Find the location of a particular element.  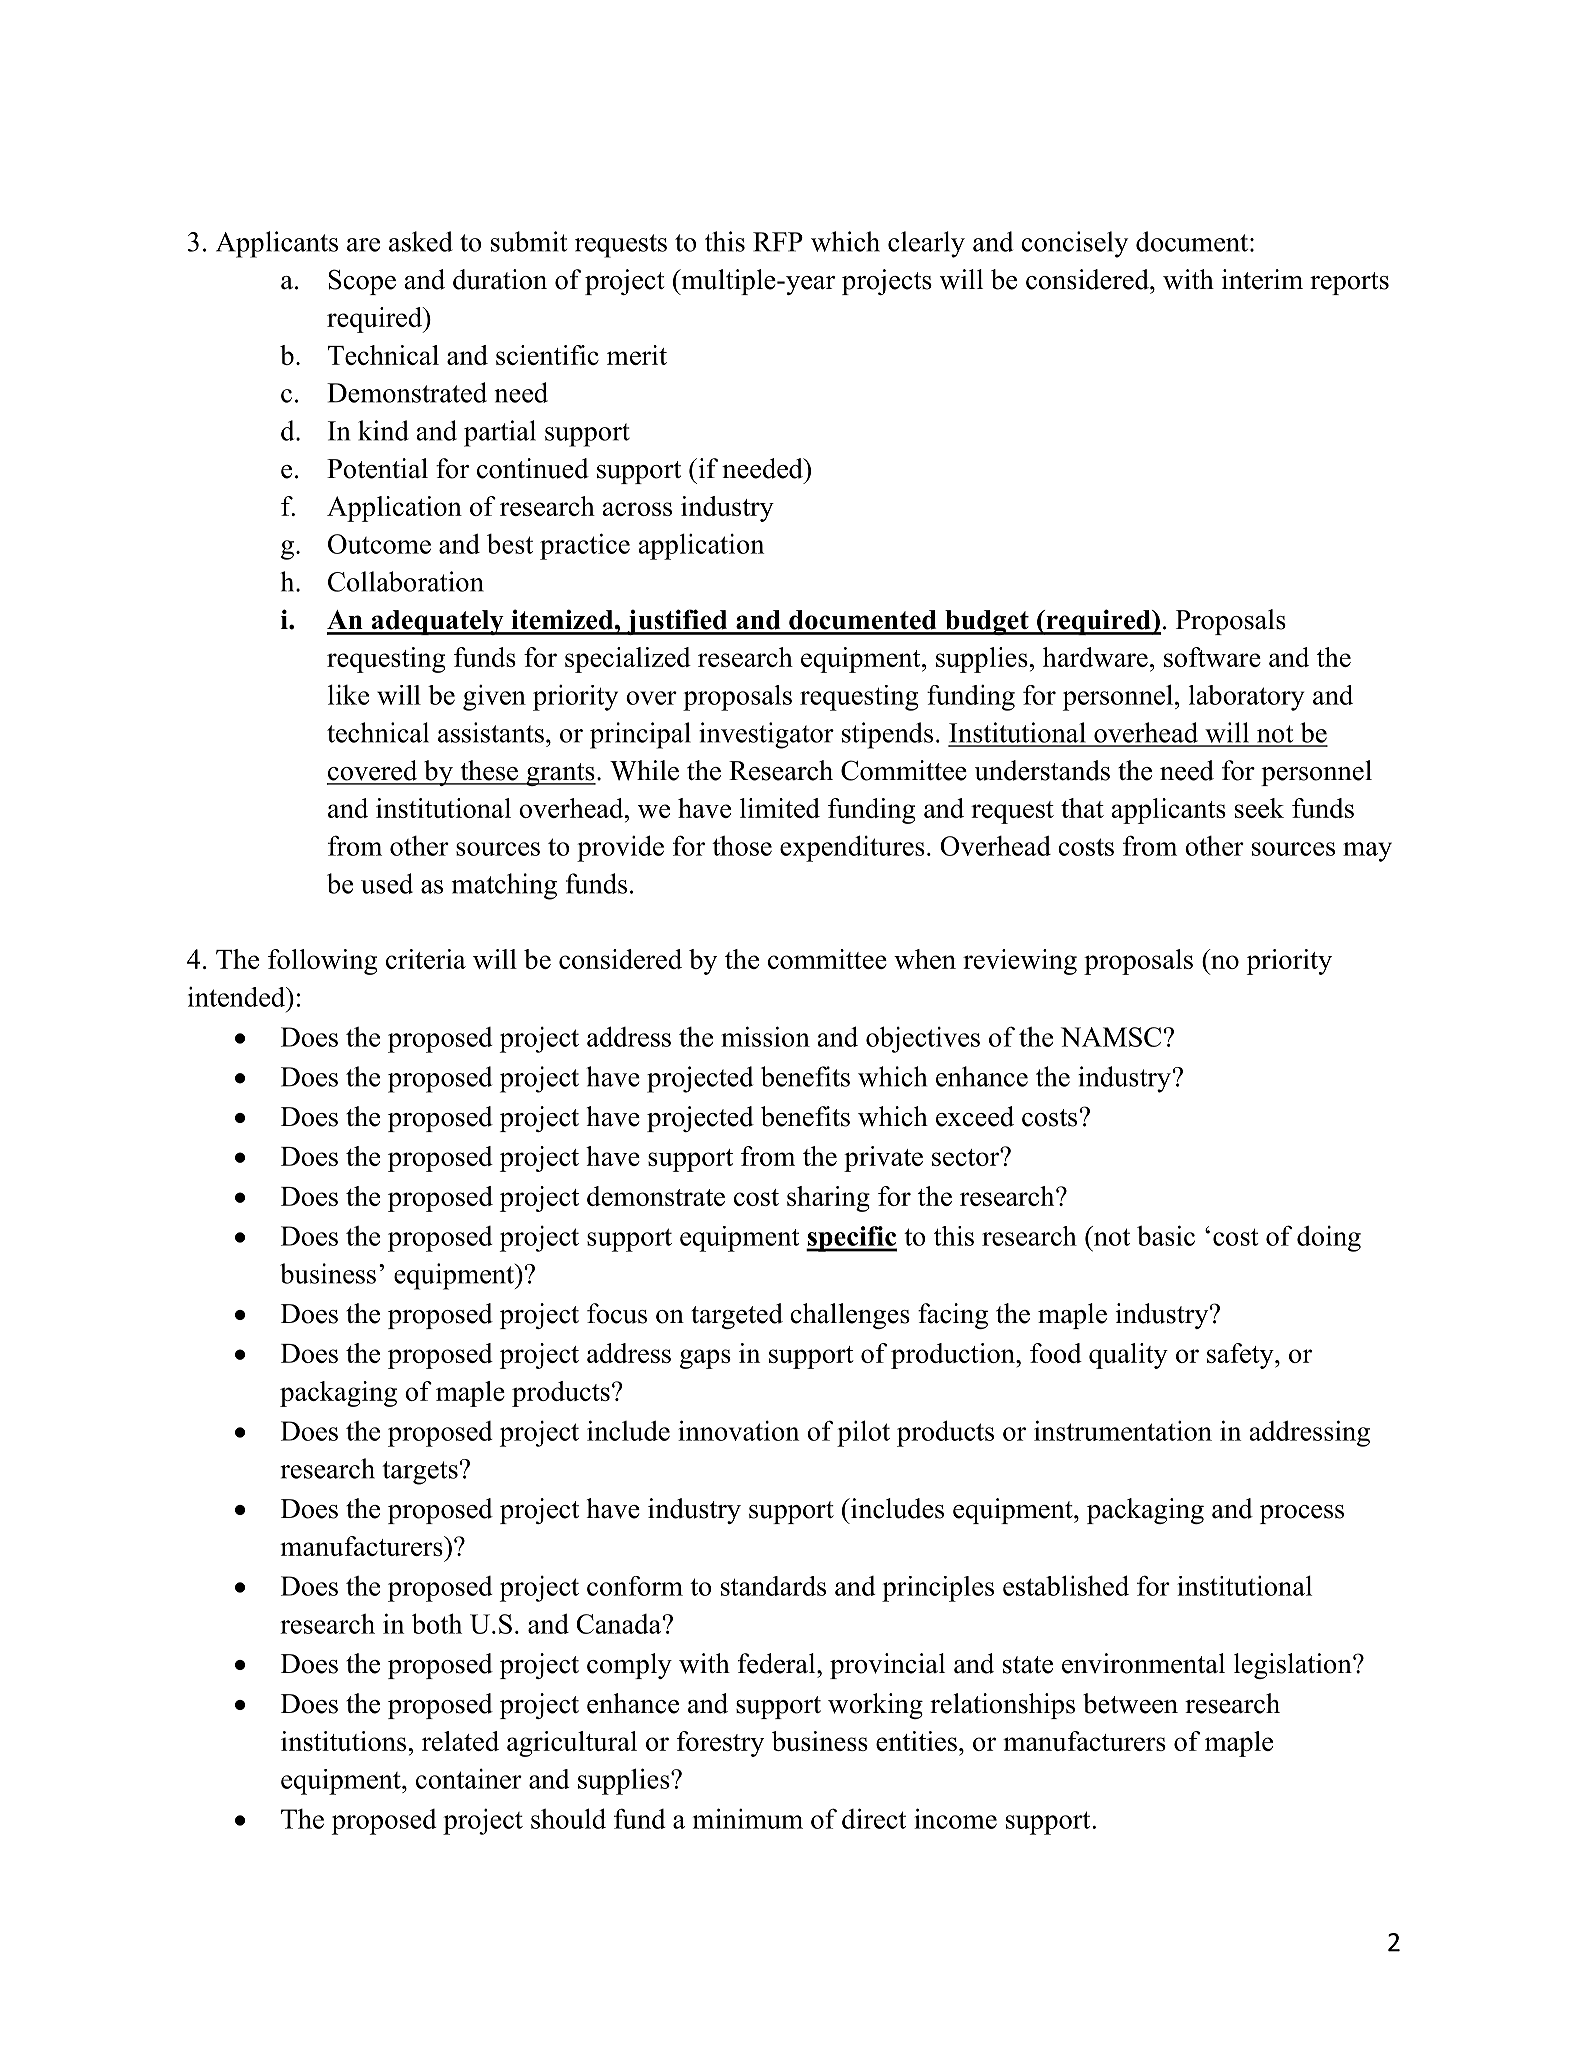

Scope is located at coordinates (362, 282).
